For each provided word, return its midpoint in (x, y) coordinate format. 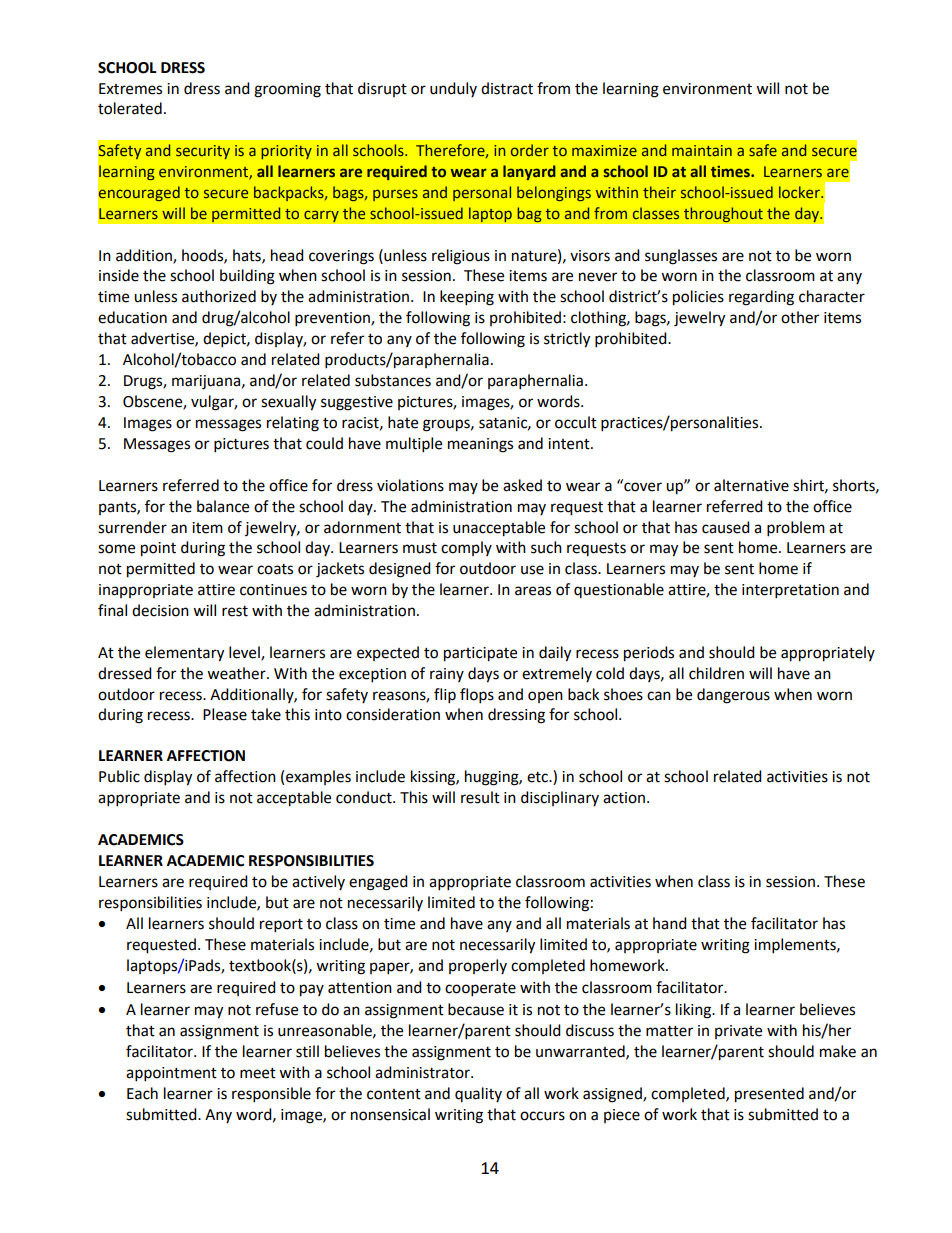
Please (225, 714)
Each (142, 1093)
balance (223, 506)
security (203, 152)
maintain (702, 150)
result (480, 797)
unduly (453, 89)
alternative (751, 485)
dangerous (733, 696)
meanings (480, 445)
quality (478, 1094)
